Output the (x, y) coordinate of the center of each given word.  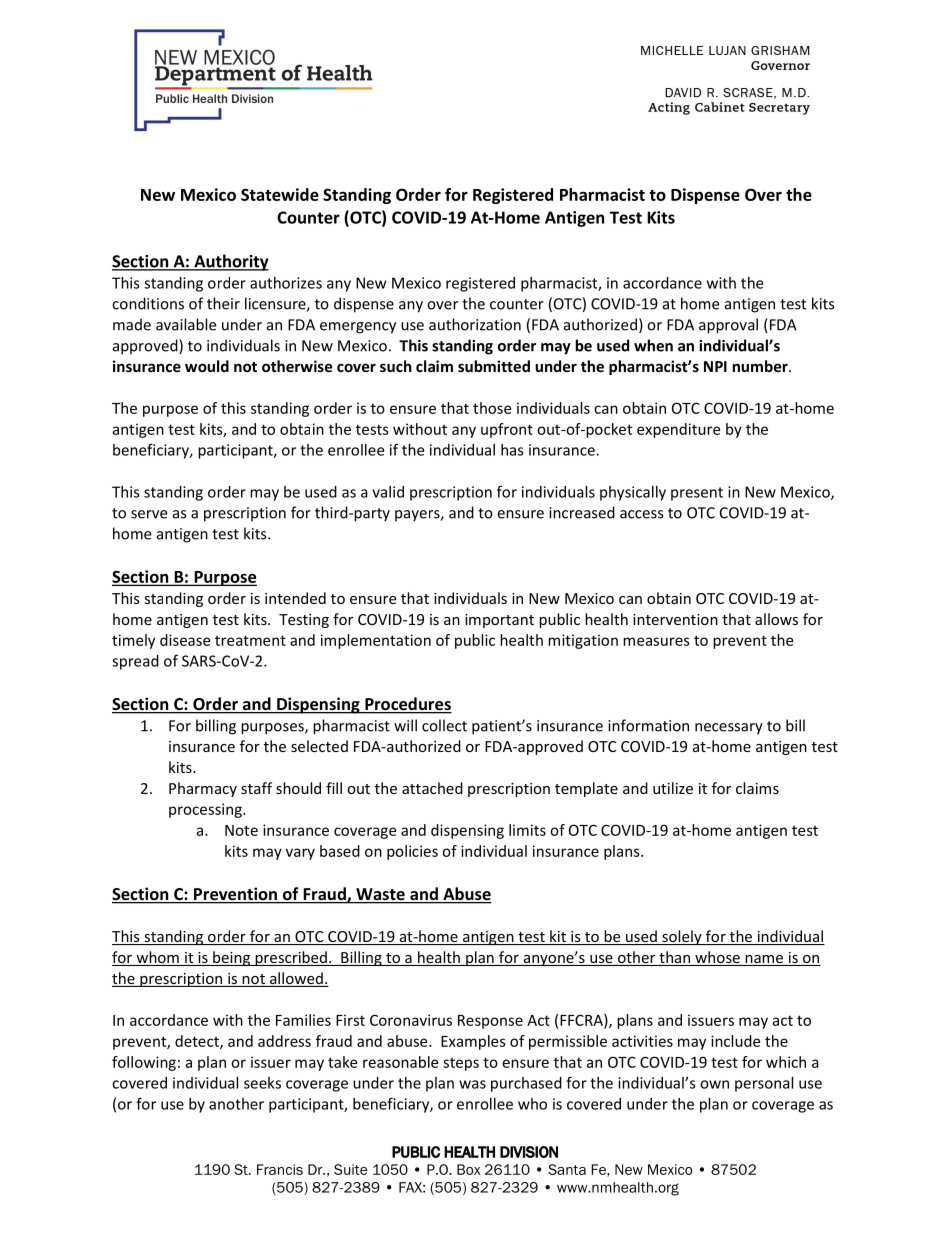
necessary (729, 729)
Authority (230, 262)
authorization (475, 324)
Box (469, 1169)
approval (728, 326)
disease (185, 640)
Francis (280, 1169)
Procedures (407, 705)
